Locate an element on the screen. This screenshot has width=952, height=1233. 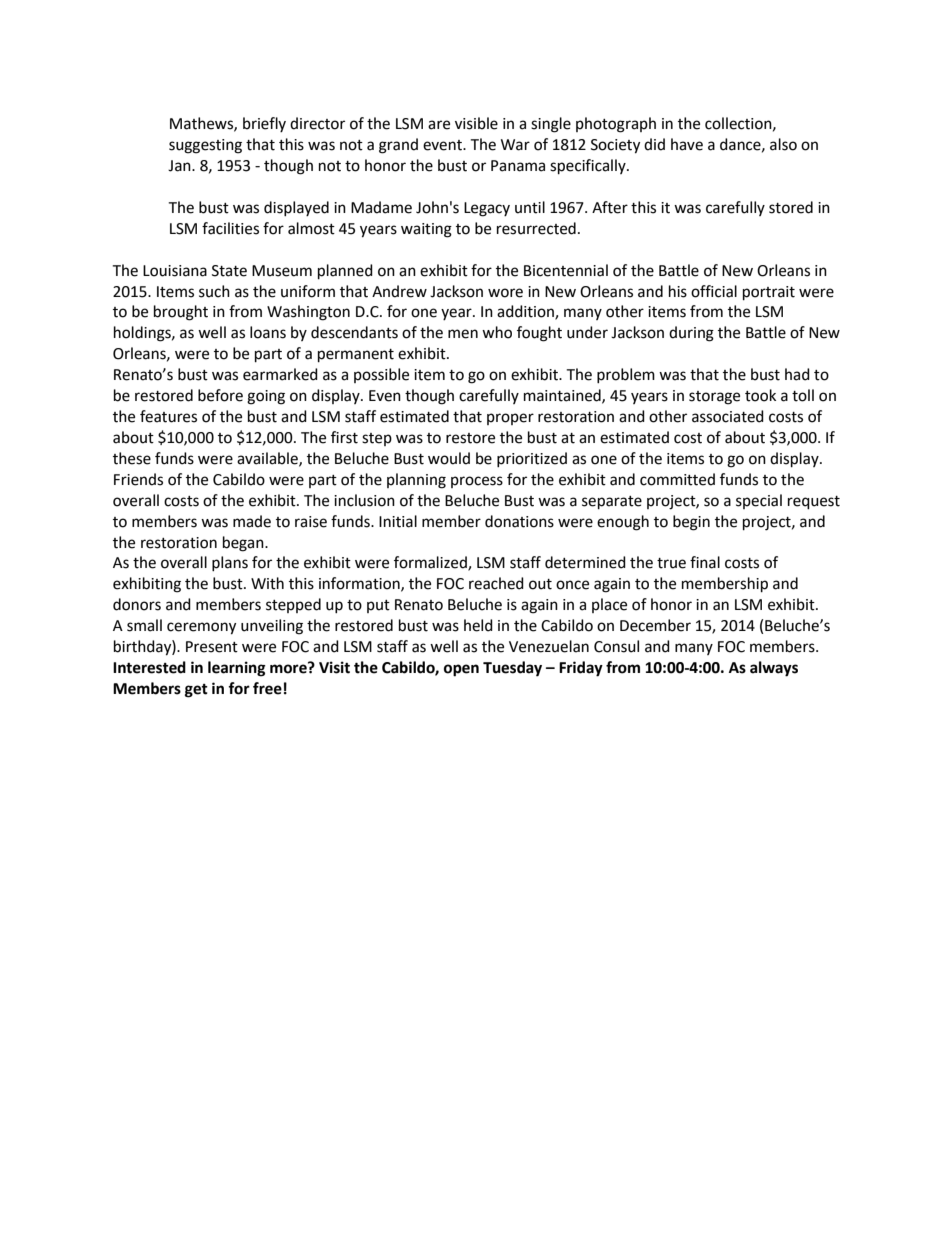
open is located at coordinates (461, 670).
